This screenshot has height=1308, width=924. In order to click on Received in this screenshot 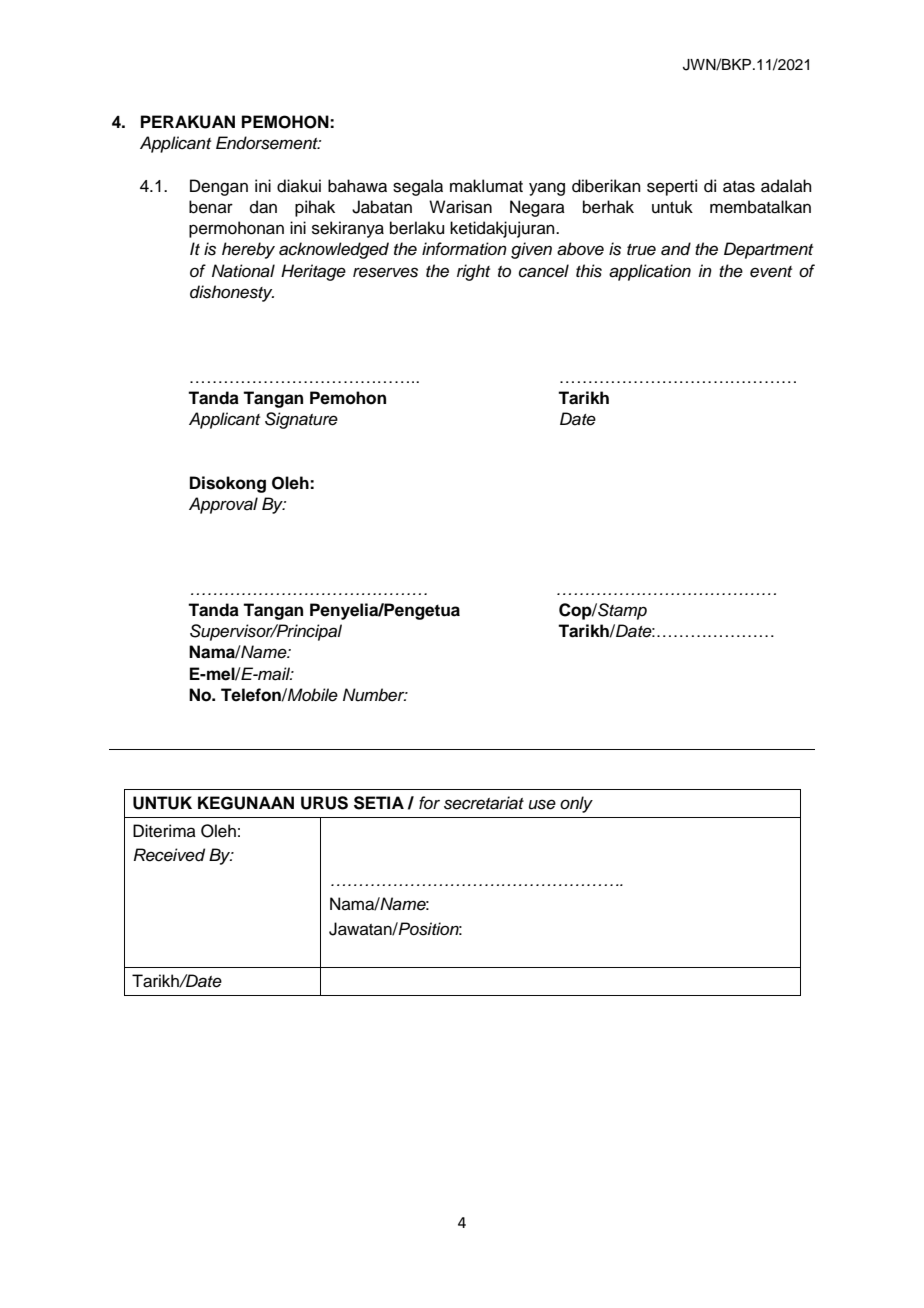, I will do `click(169, 855)`.
